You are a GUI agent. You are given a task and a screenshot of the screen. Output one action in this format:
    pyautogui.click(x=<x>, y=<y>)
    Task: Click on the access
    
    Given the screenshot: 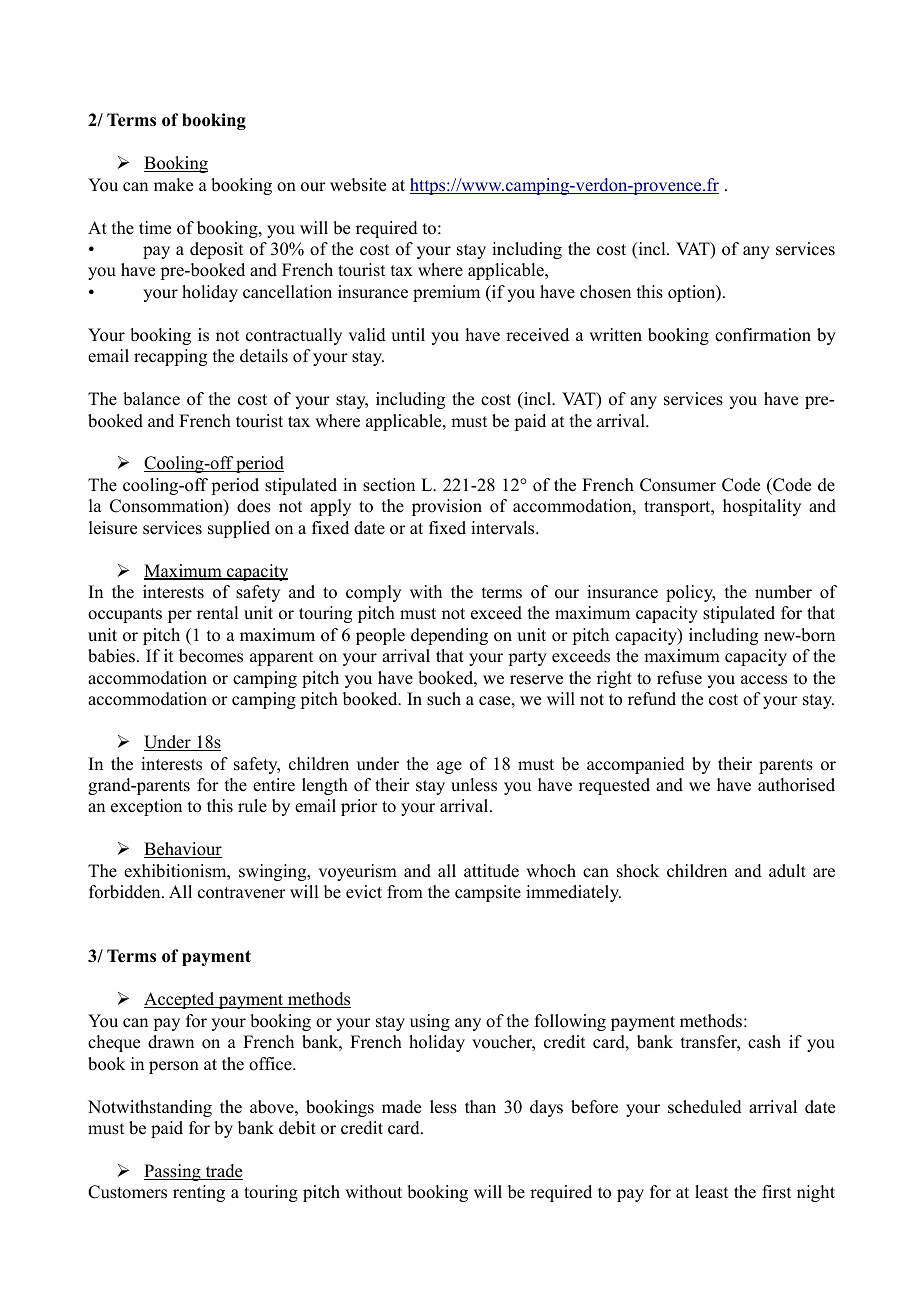 What is the action you would take?
    pyautogui.click(x=764, y=680)
